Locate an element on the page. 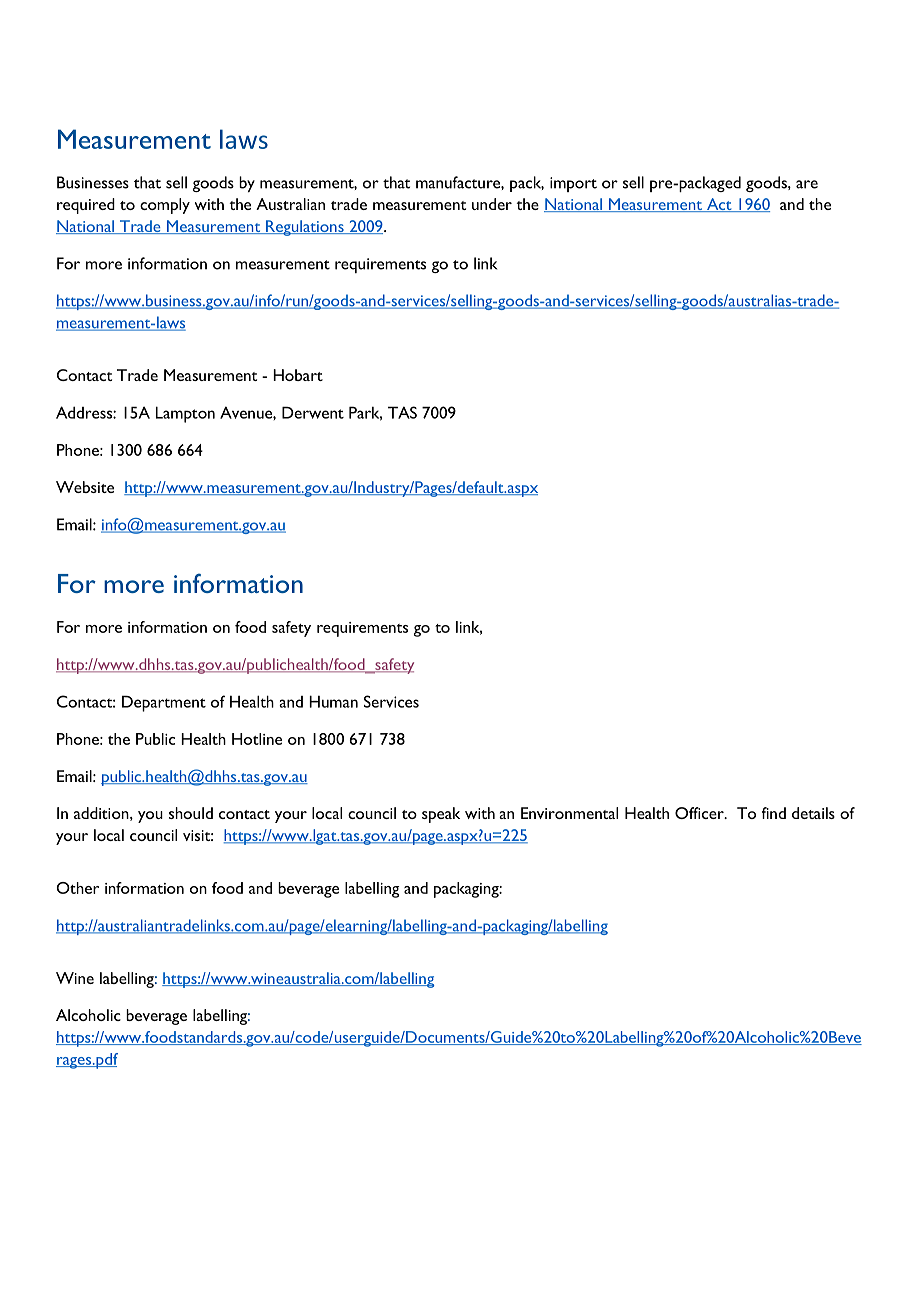  speak is located at coordinates (441, 815).
